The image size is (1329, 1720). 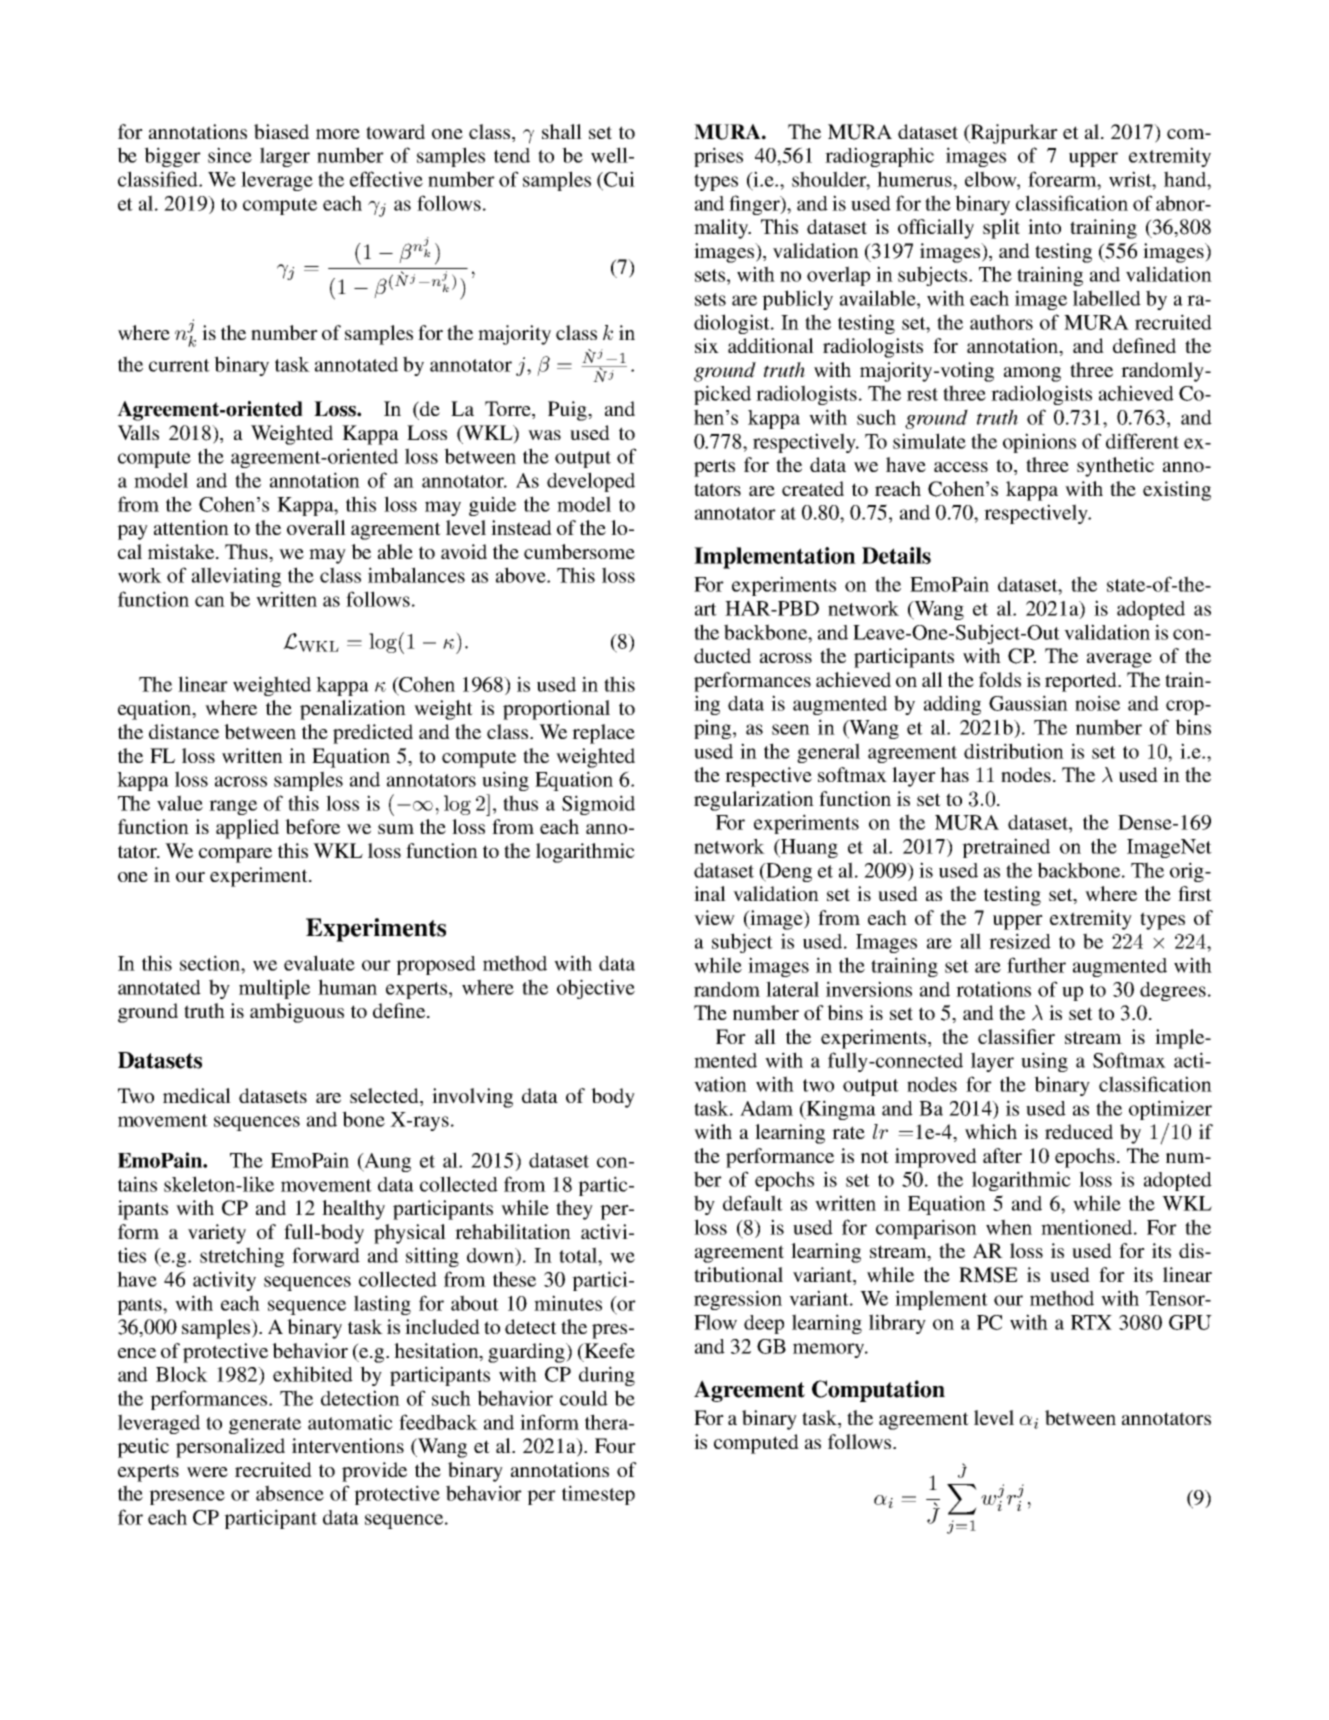 I want to click on were, so click(x=207, y=1472).
